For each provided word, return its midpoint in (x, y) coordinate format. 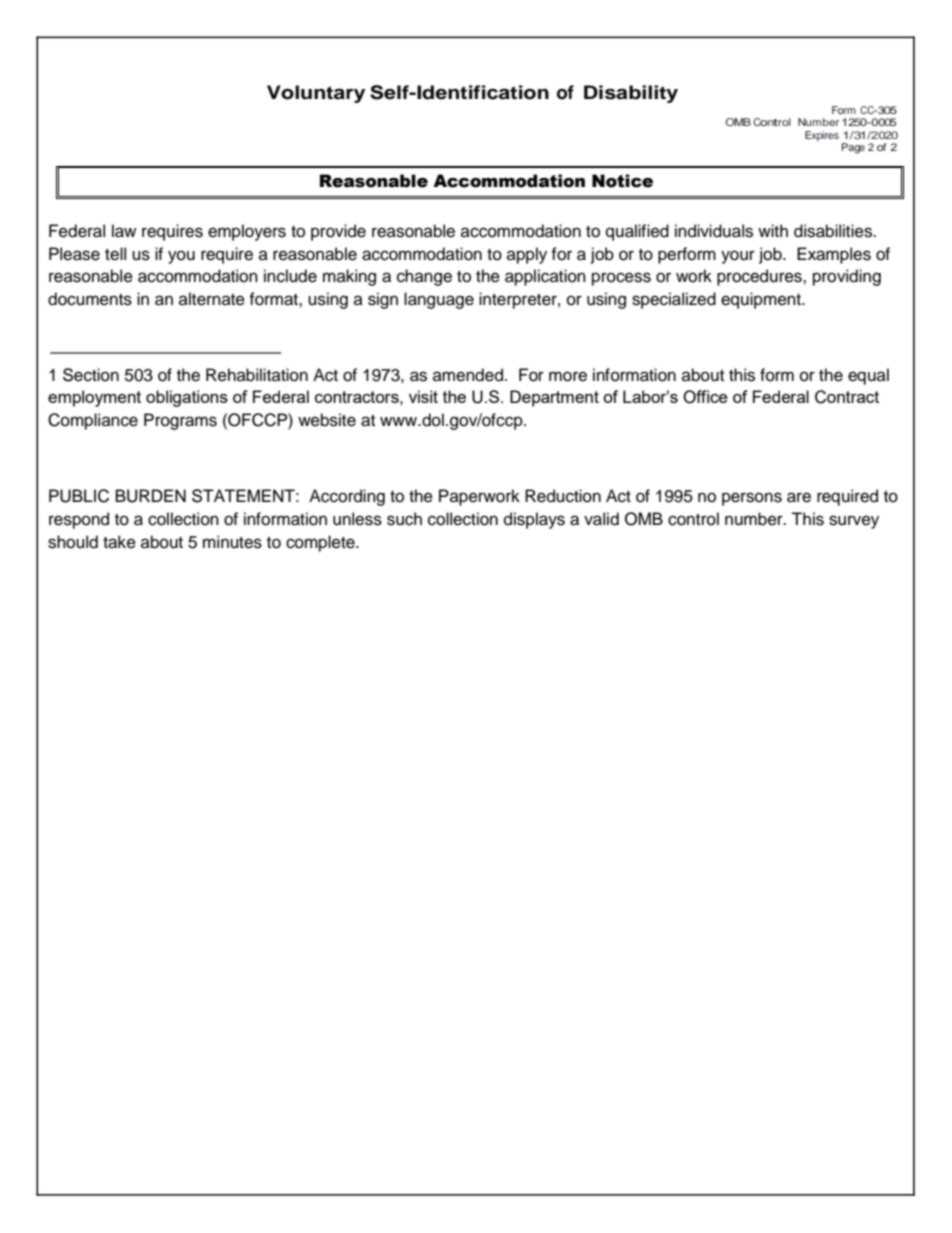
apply (527, 255)
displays (534, 520)
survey (854, 522)
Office (705, 397)
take (119, 542)
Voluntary (316, 94)
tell (115, 254)
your (738, 257)
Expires (822, 136)
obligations (187, 398)
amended (468, 375)
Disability (631, 94)
